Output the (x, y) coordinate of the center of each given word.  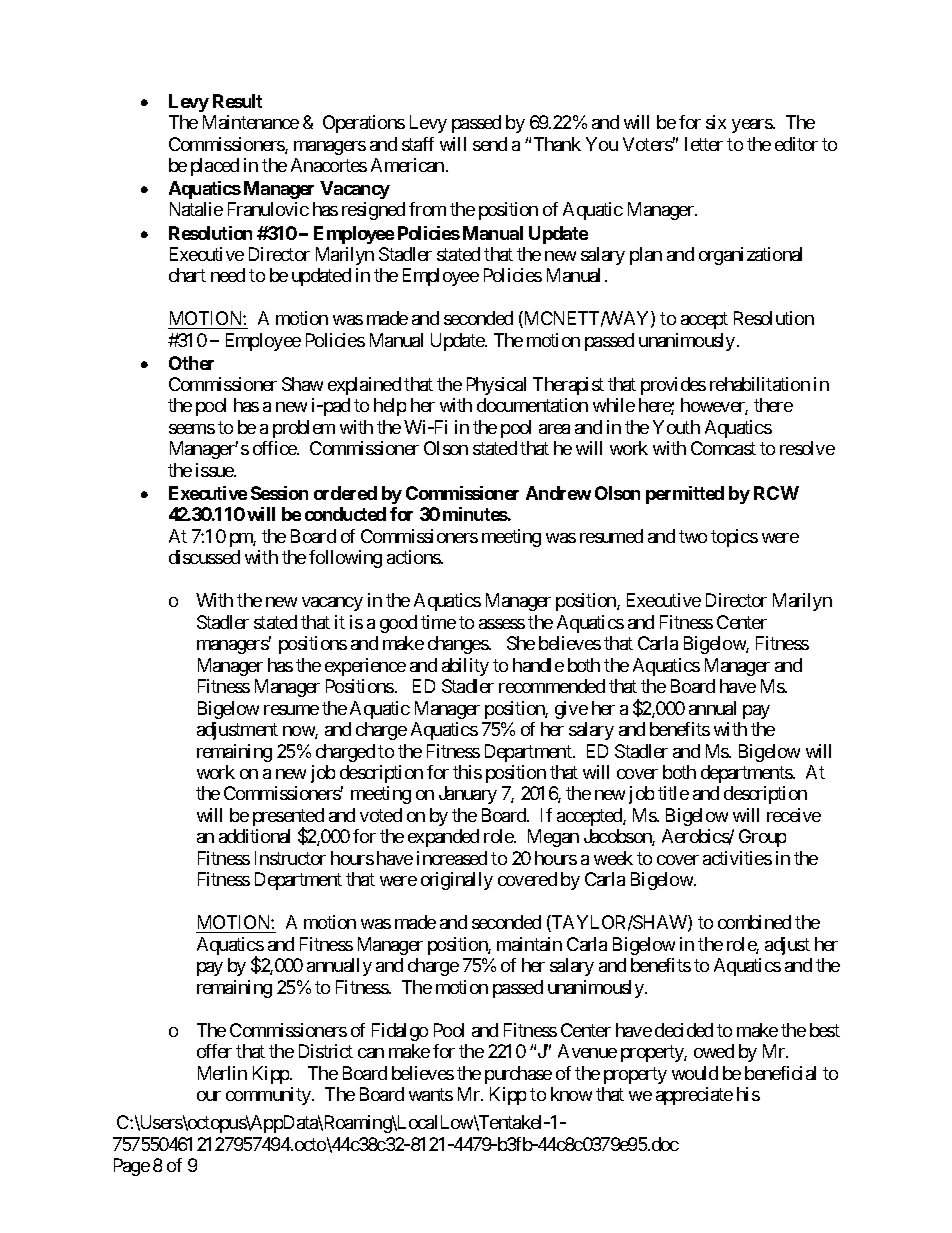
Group (762, 838)
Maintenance (251, 122)
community (269, 1096)
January (468, 795)
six (716, 122)
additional (254, 836)
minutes (475, 514)
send (490, 144)
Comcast (723, 448)
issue (215, 470)
